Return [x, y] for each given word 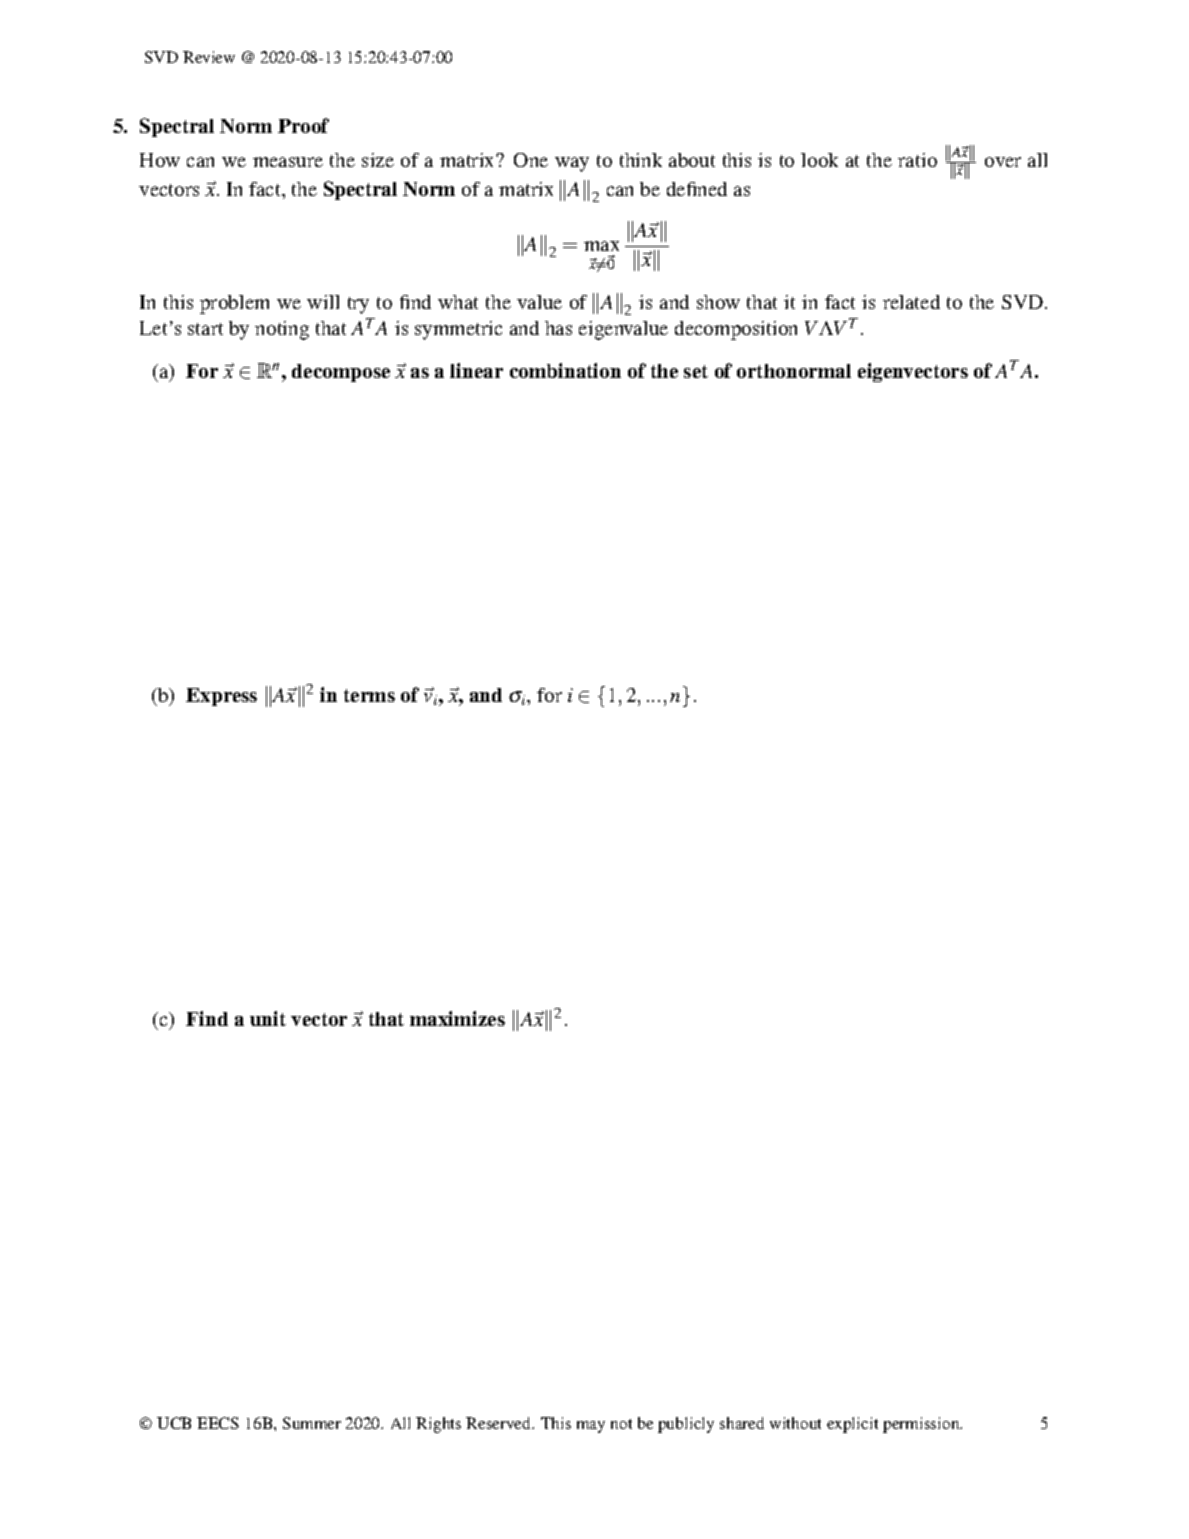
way [572, 164]
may [591, 1427]
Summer [312, 1423]
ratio [917, 160]
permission [922, 1425]
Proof [303, 125]
